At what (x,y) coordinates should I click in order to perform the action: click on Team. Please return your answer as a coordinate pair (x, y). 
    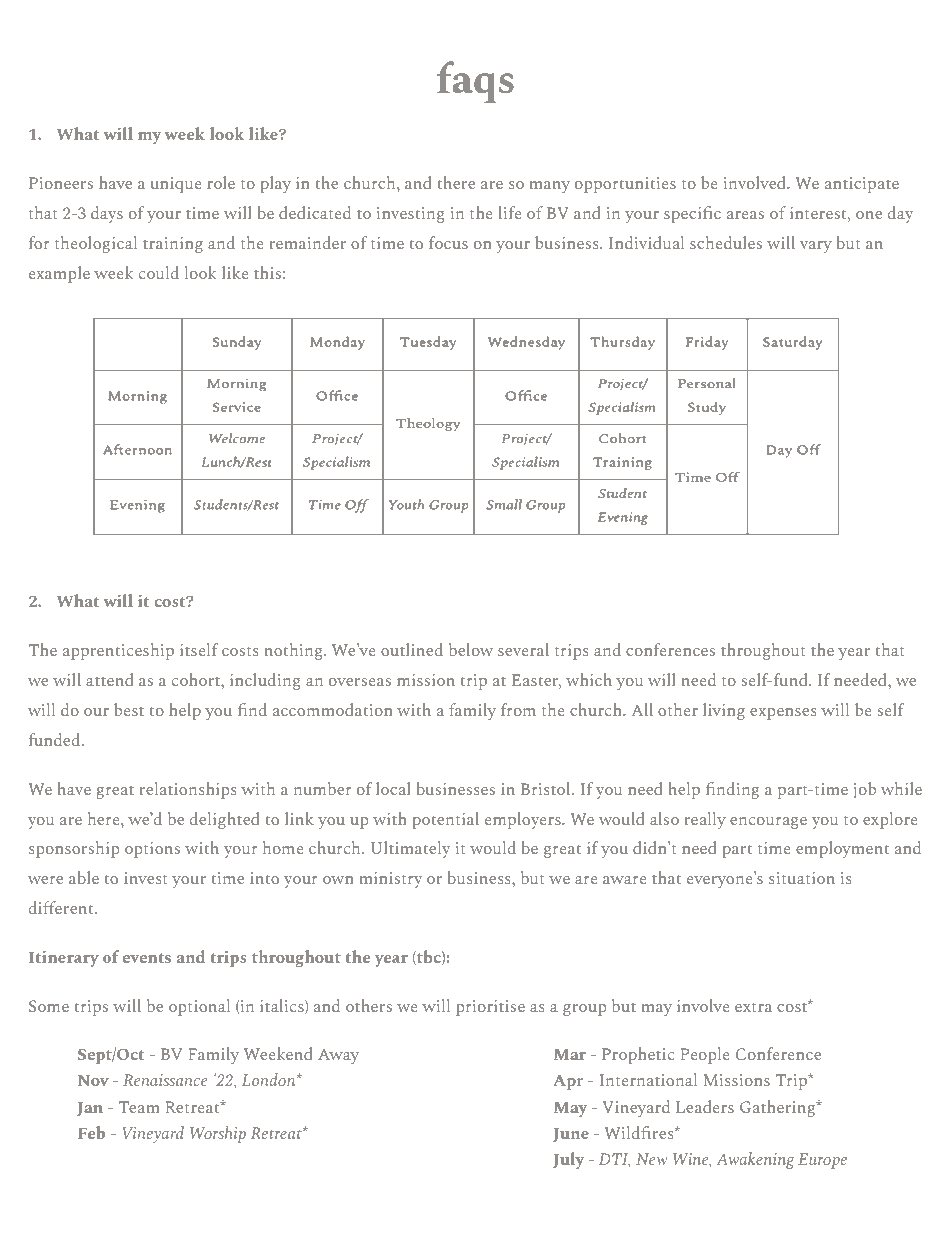
    Looking at the image, I should click on (139, 1107).
